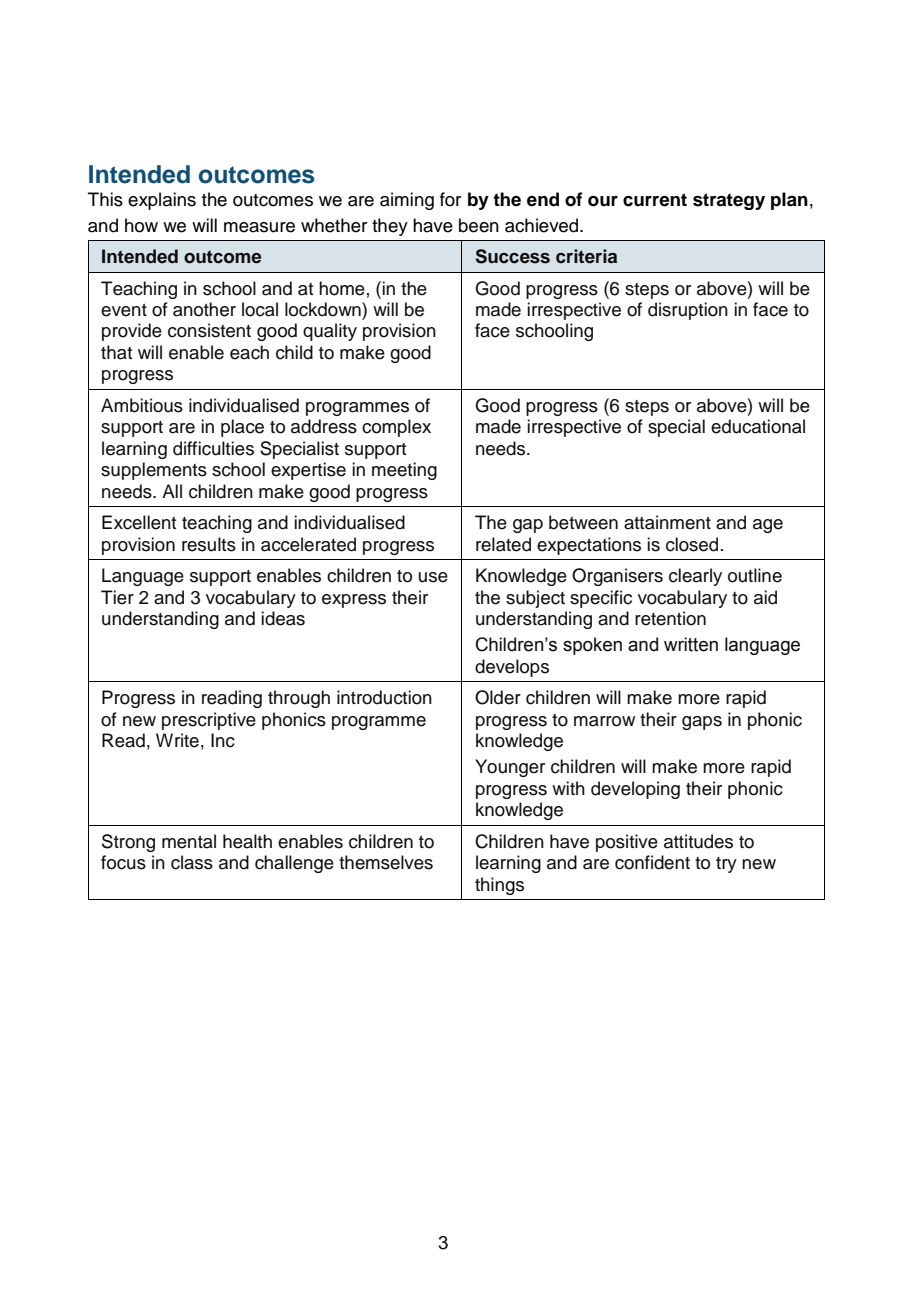  Describe the element at coordinates (479, 225) in the image. I see `been` at that location.
